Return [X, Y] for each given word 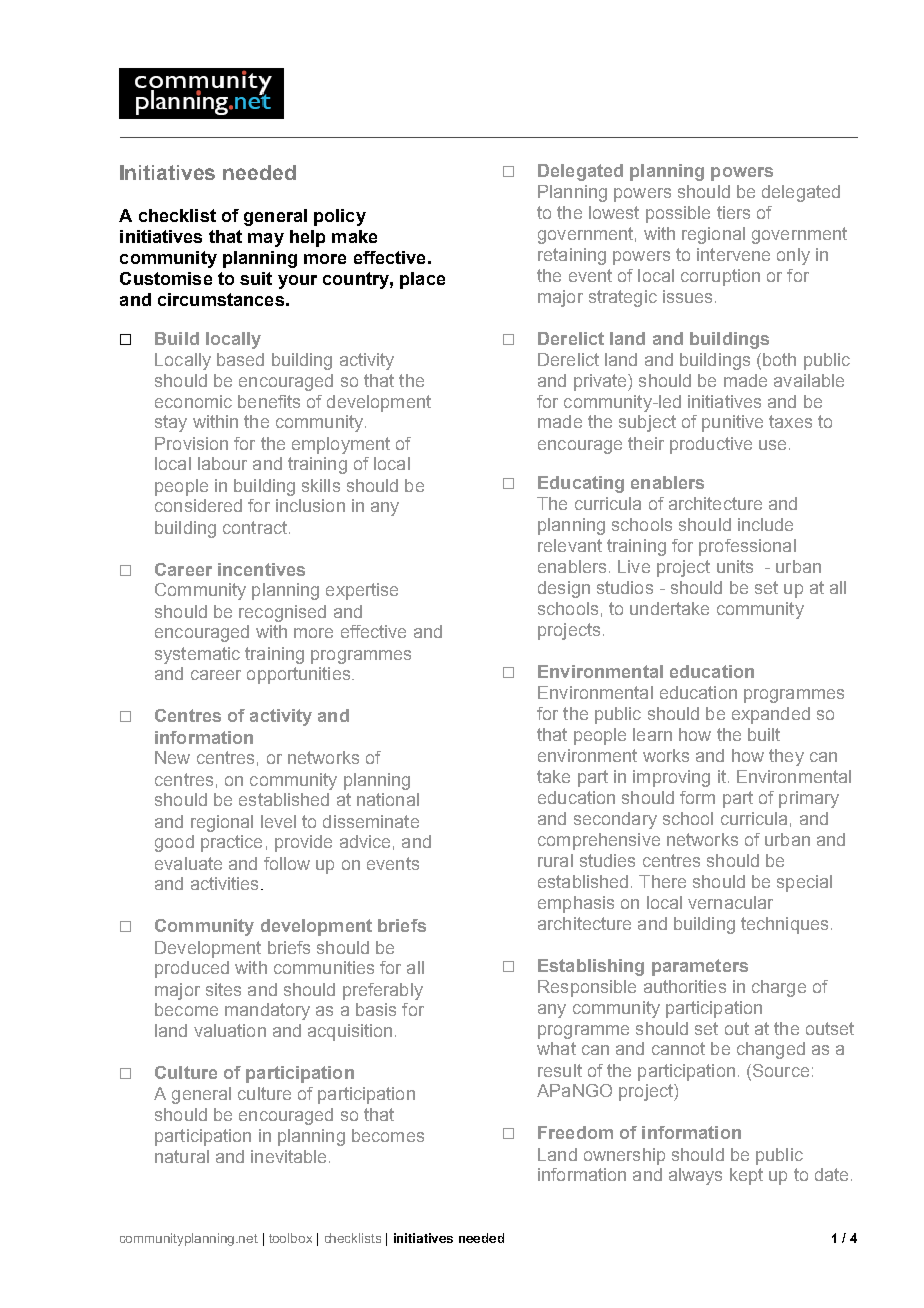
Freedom [575, 1132]
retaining [572, 256]
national [388, 799]
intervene [733, 254]
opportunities [300, 675]
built [764, 734]
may [266, 240]
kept [746, 1176]
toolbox [290, 1238]
